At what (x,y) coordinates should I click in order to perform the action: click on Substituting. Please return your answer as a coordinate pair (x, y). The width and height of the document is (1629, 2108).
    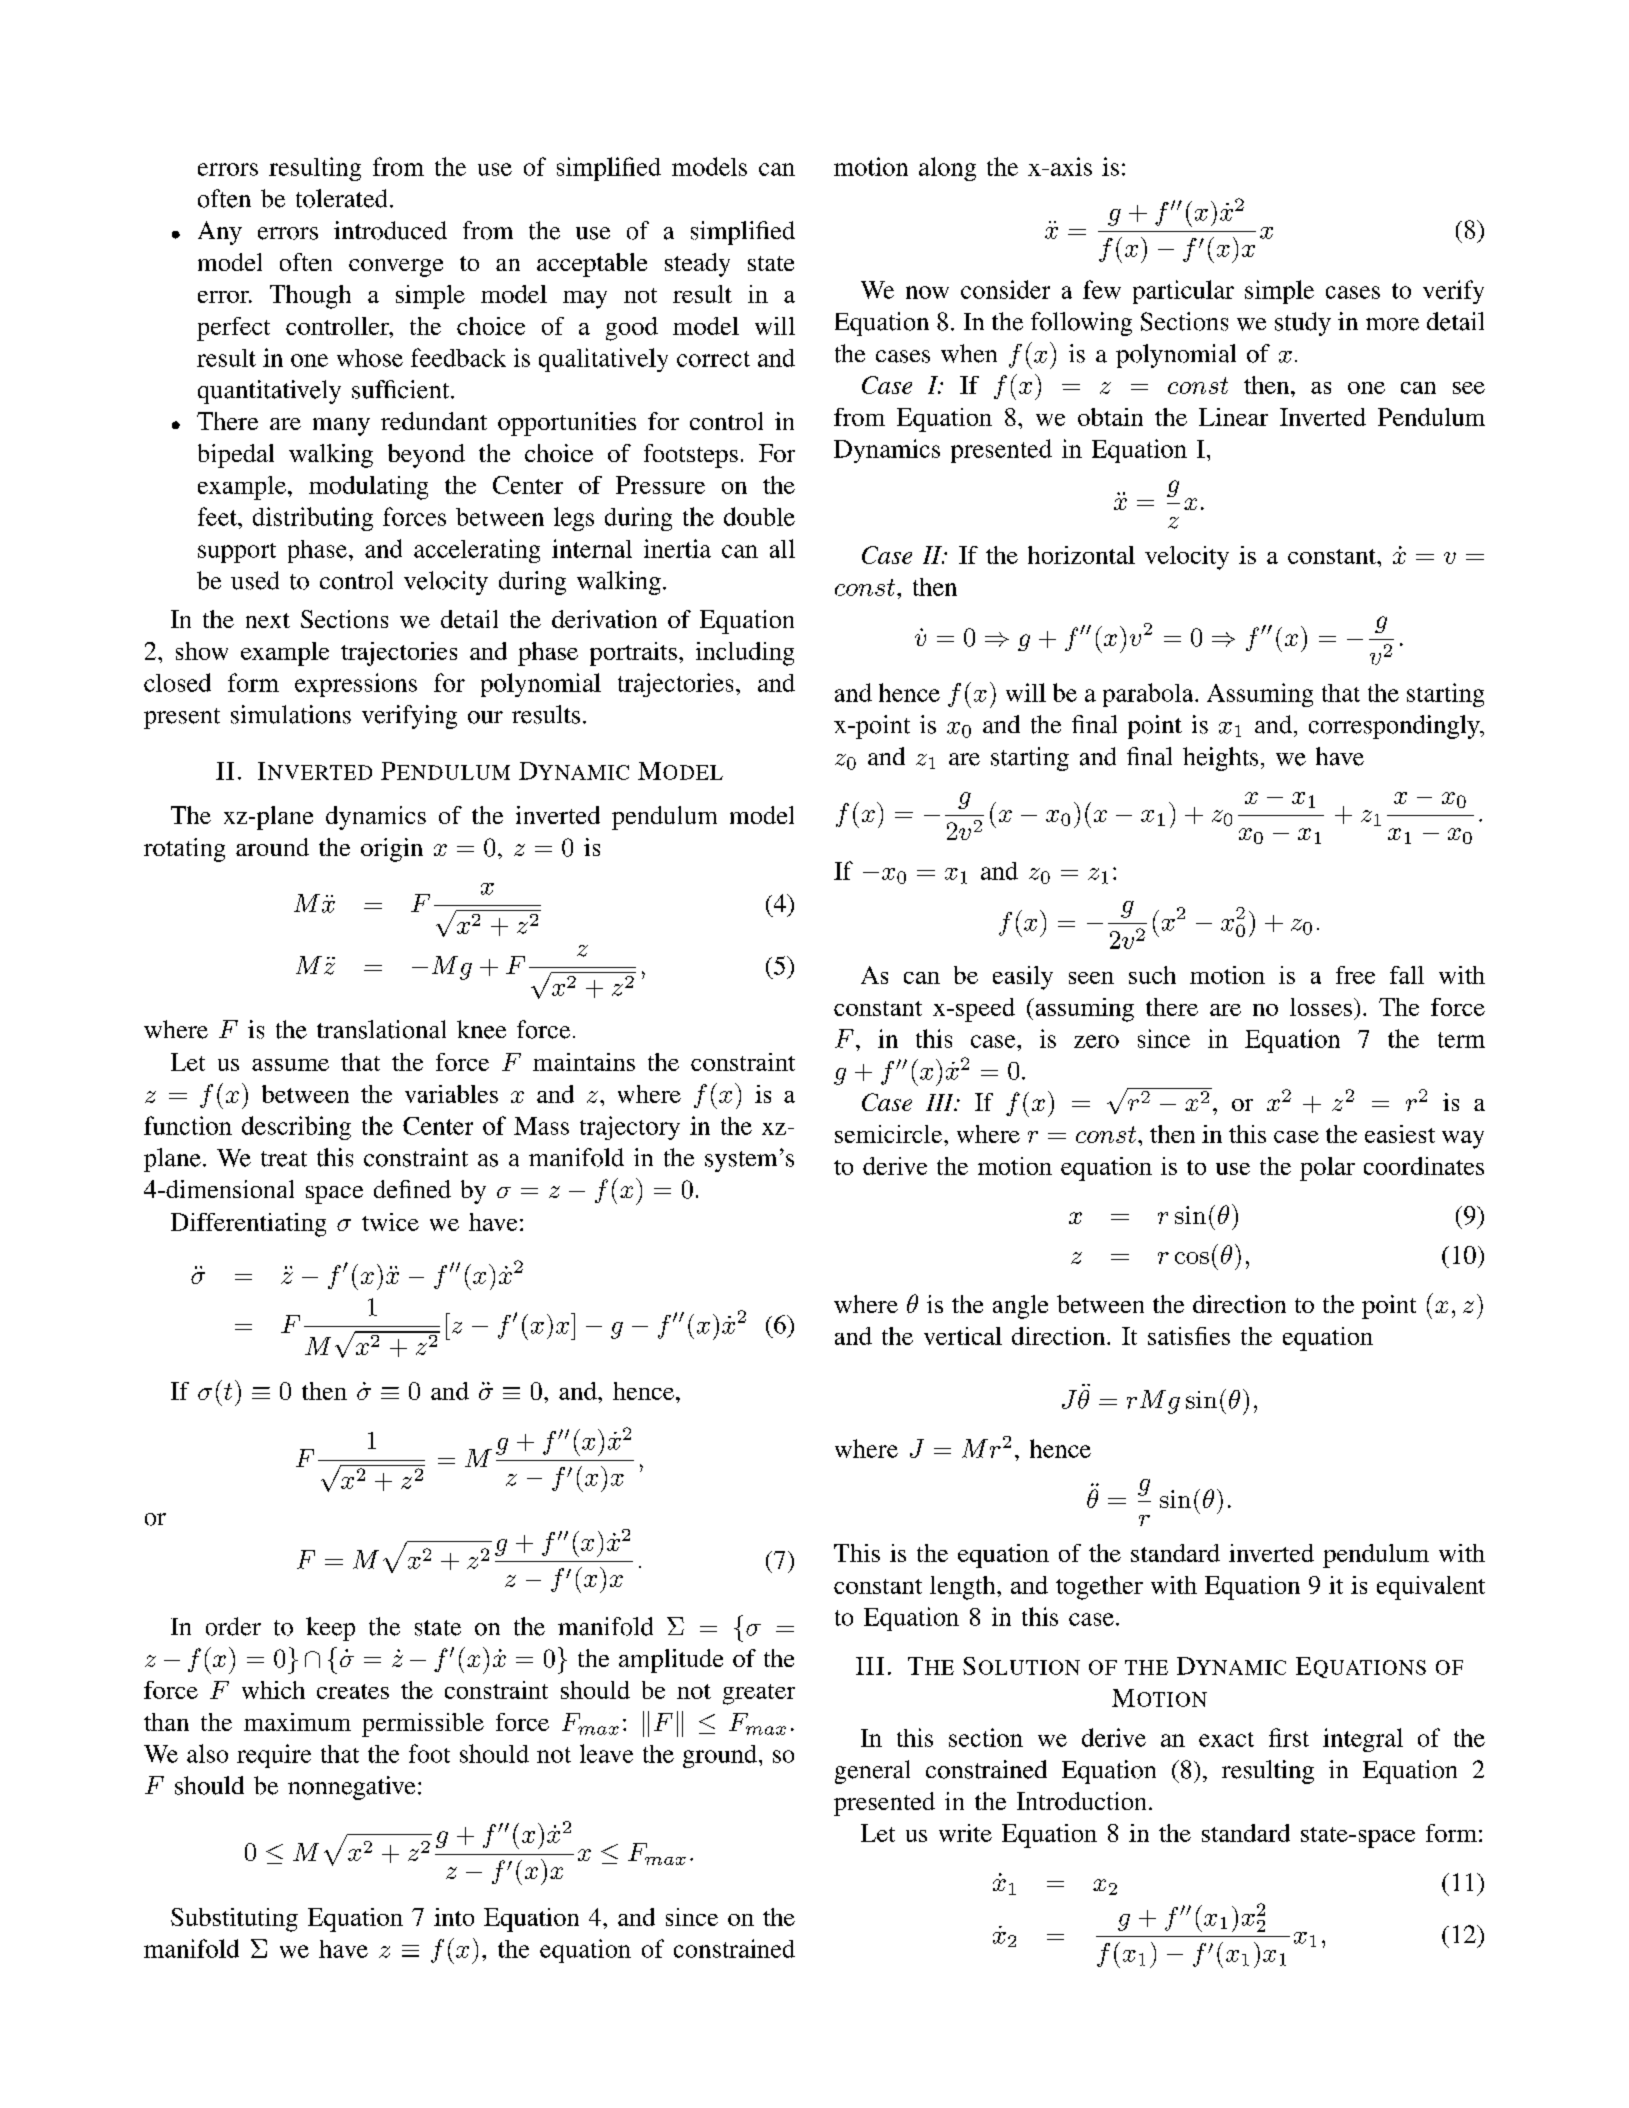
    Looking at the image, I should click on (234, 1920).
